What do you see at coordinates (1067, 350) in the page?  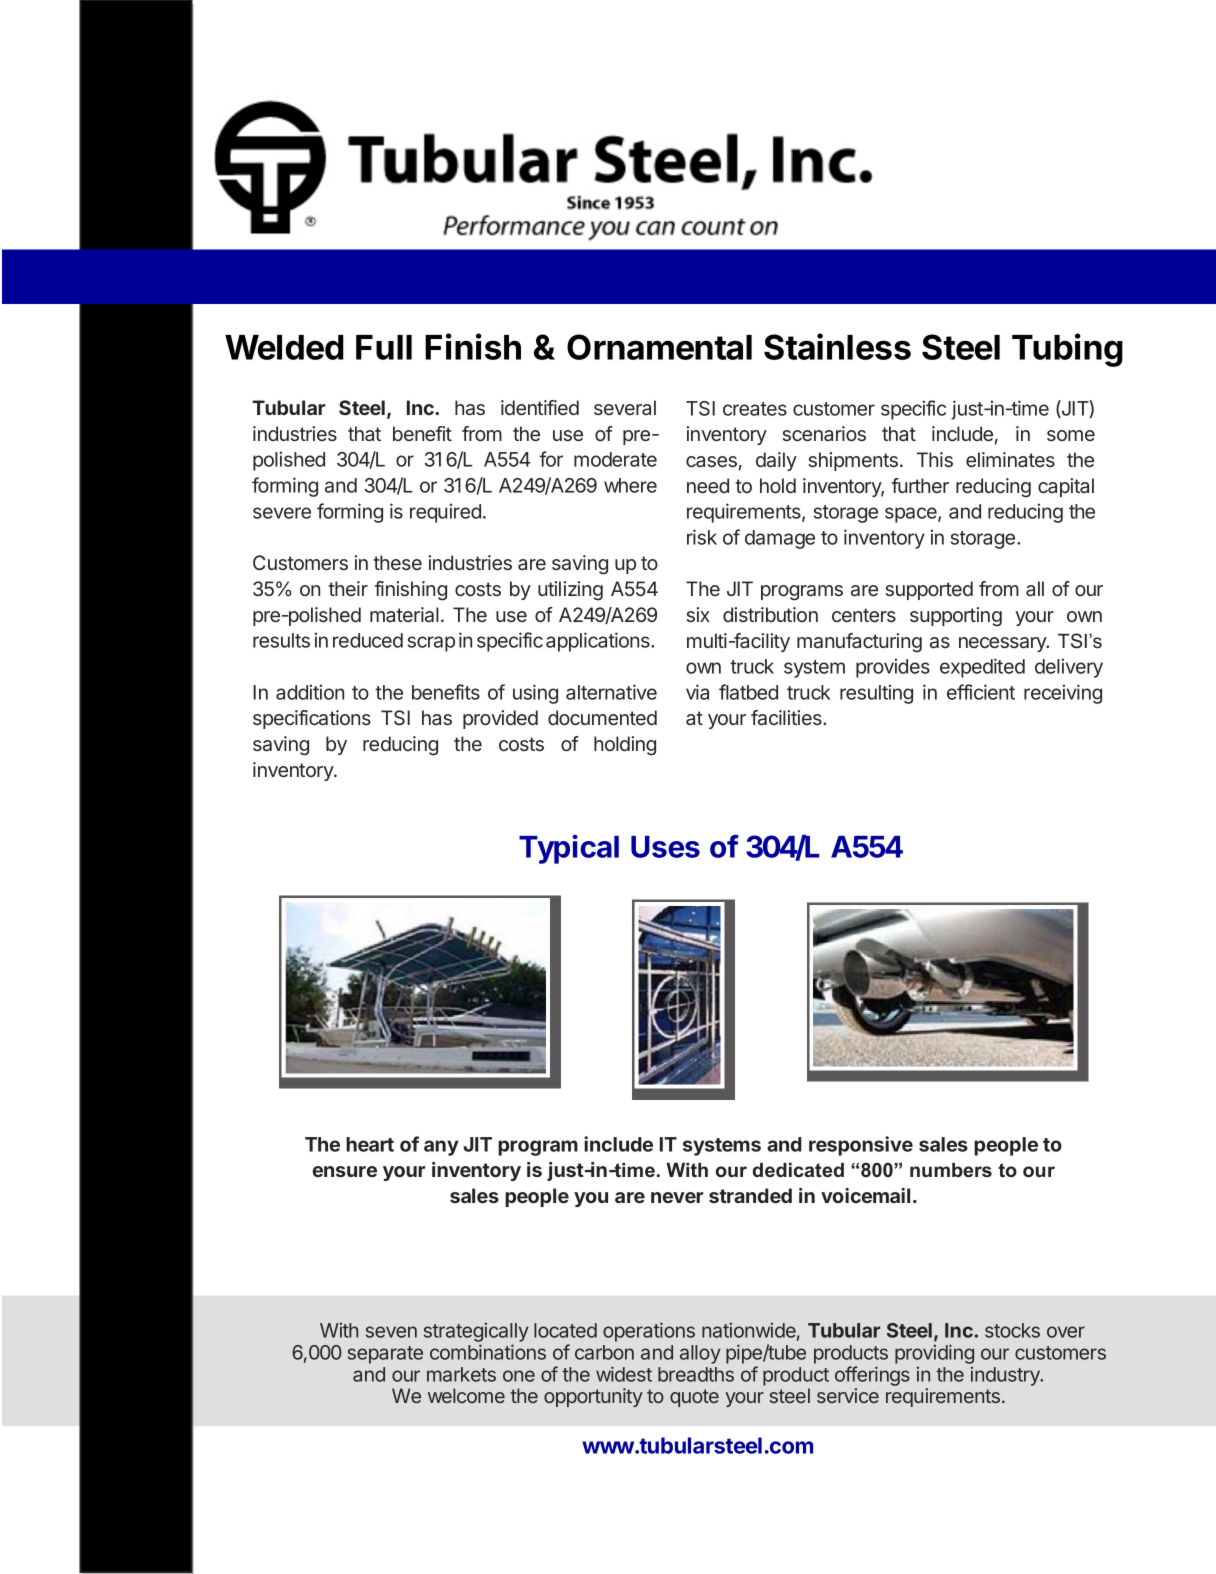 I see `Tubing` at bounding box center [1067, 350].
